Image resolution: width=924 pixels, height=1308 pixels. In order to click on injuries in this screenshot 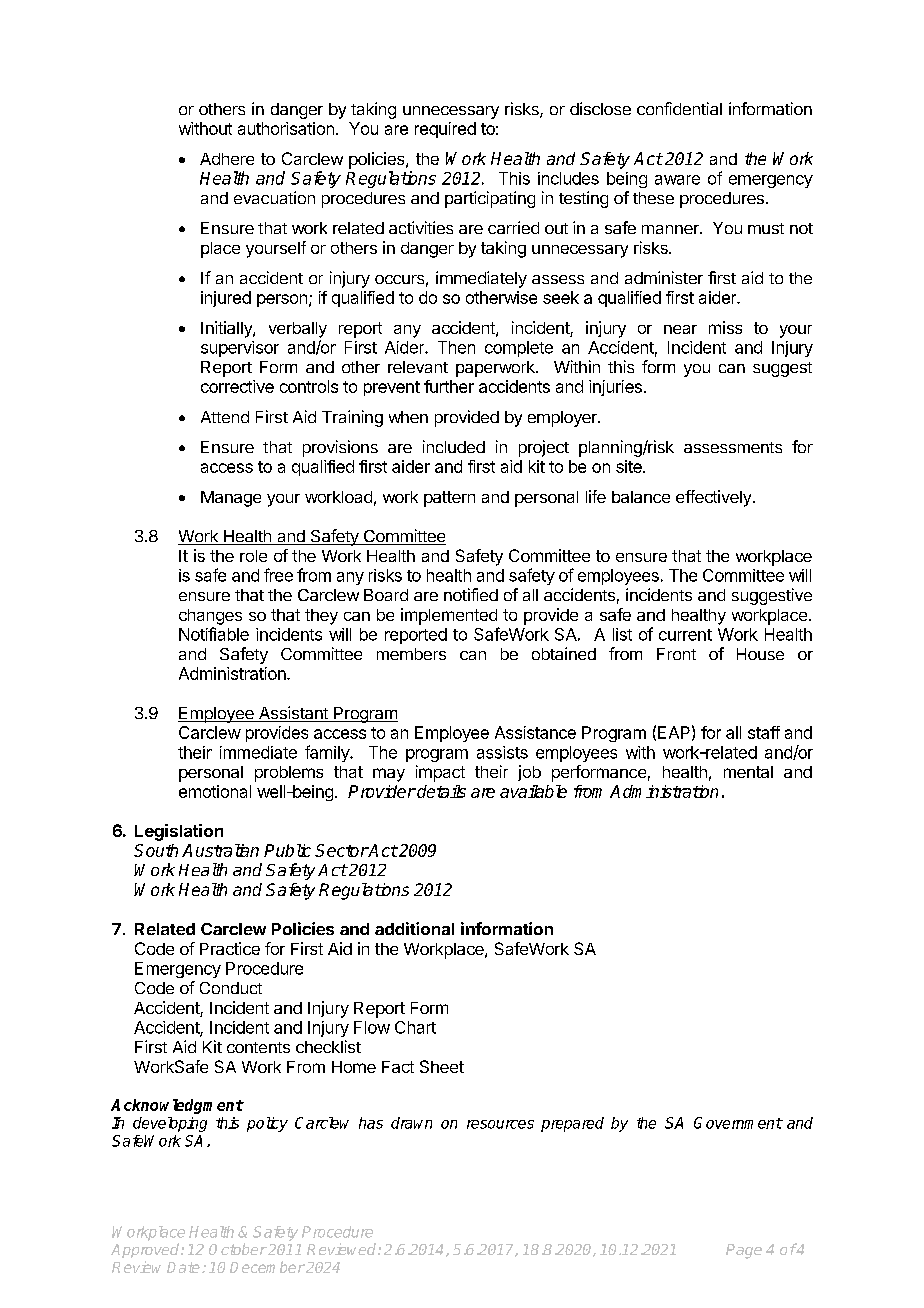, I will do `click(615, 388)`.
